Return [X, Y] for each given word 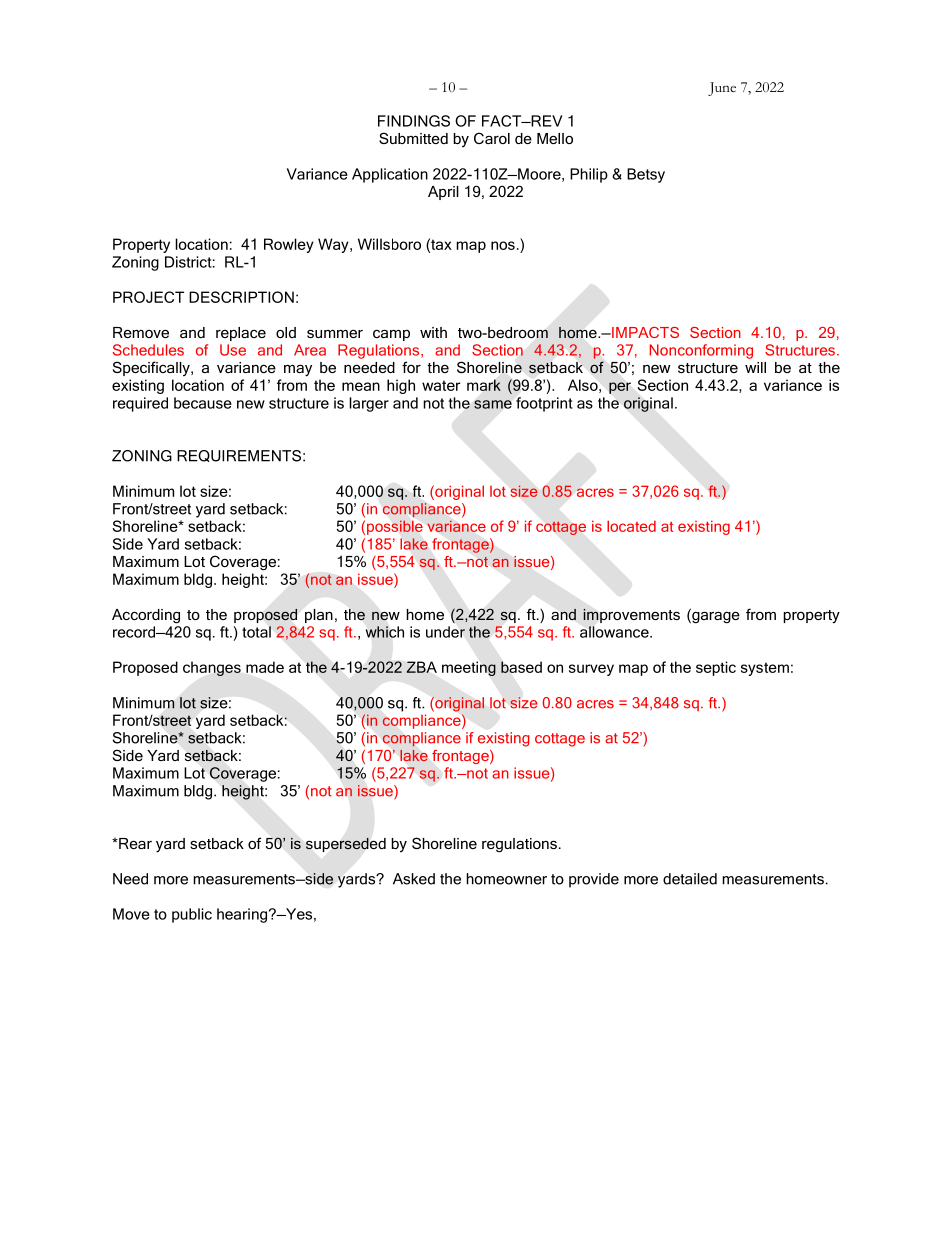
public [192, 915]
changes [212, 668]
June [722, 89]
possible [395, 528]
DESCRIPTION [241, 297]
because [203, 403]
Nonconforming [701, 351]
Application [390, 175]
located [631, 526]
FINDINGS [414, 121]
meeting [469, 668]
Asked [414, 879]
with [433, 332]
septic [716, 668]
